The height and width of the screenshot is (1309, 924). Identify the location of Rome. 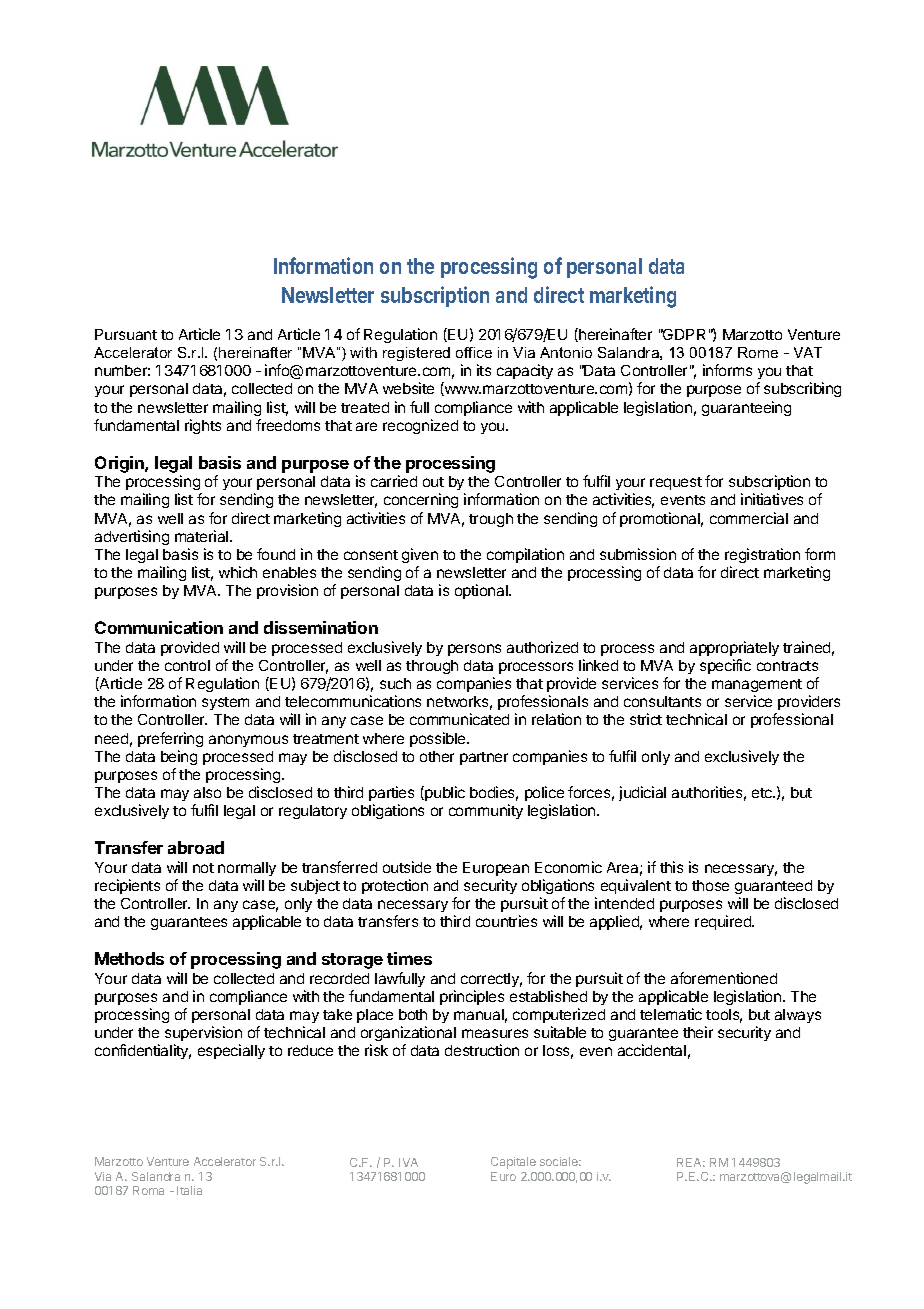
(758, 352).
